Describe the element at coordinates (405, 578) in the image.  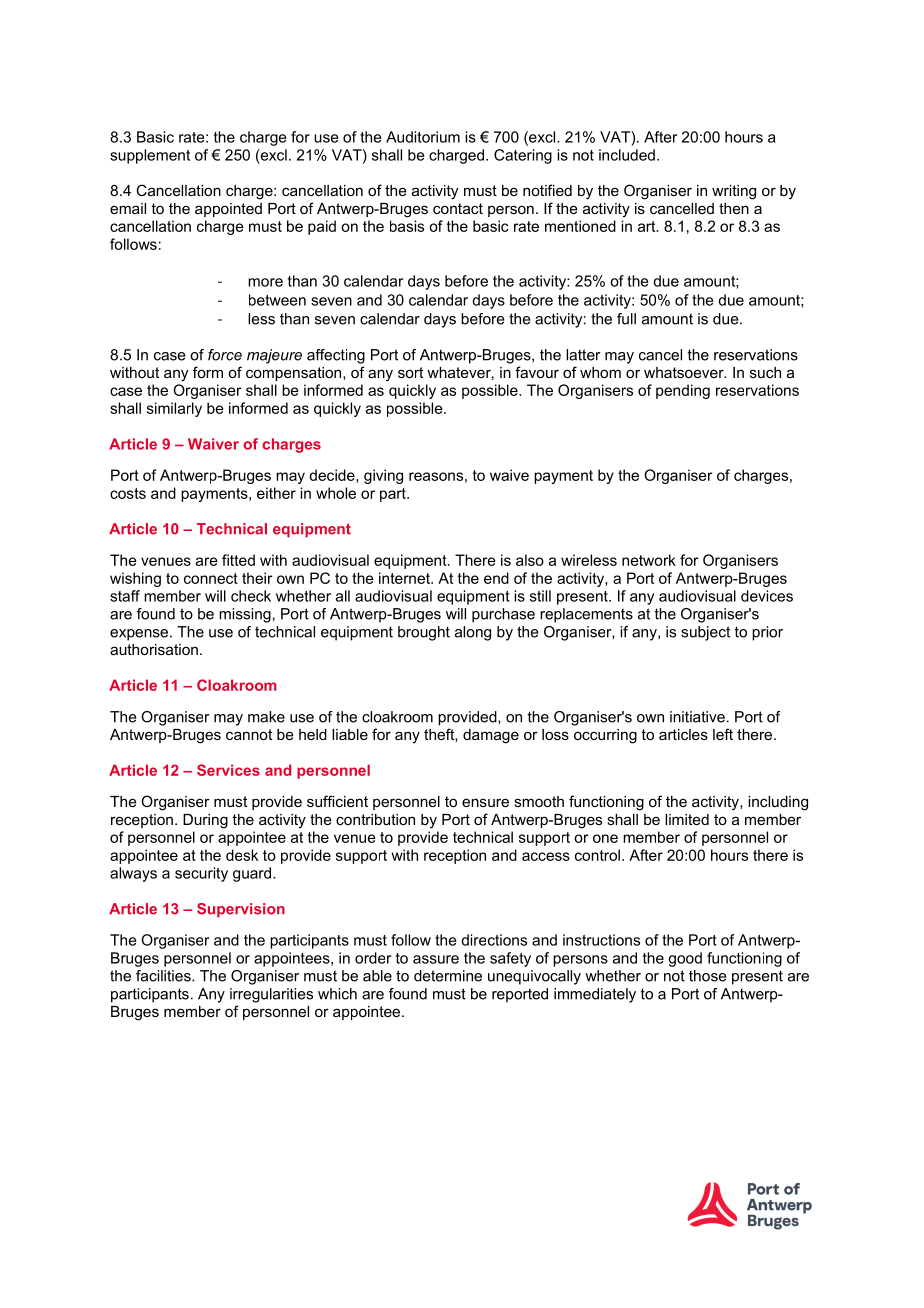
I see `internet` at that location.
